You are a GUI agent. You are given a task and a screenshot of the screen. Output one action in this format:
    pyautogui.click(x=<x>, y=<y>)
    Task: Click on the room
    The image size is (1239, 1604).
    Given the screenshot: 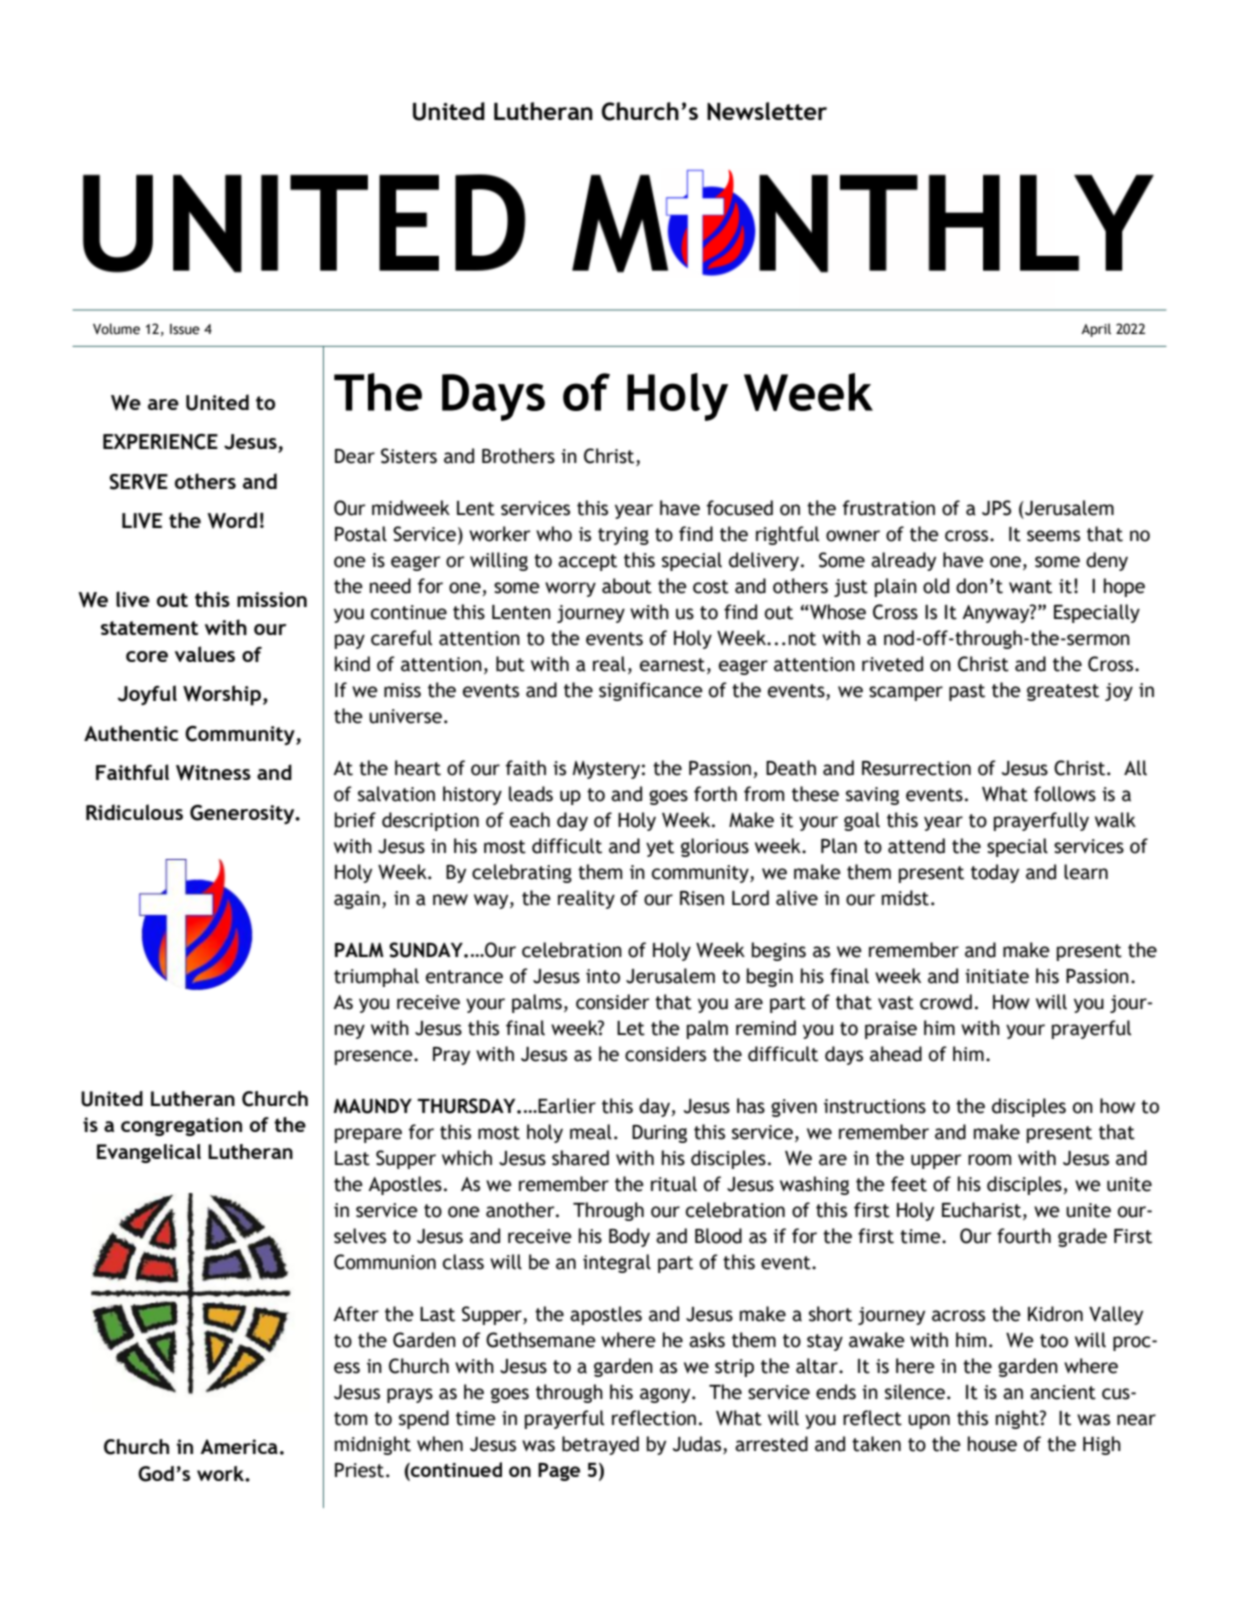 What is the action you would take?
    pyautogui.click(x=989, y=1160)
